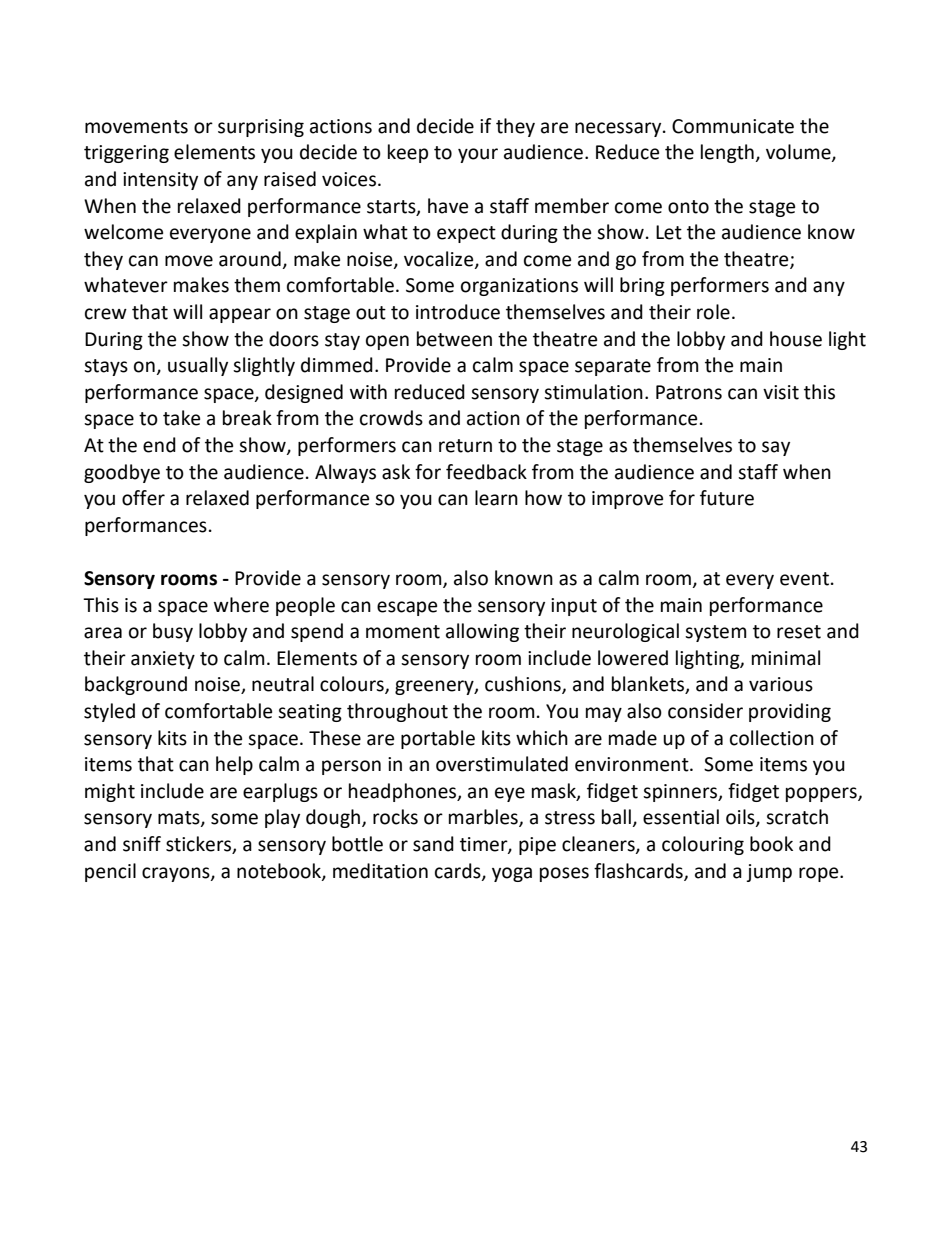 Image resolution: width=952 pixels, height=1233 pixels. Describe the element at coordinates (496, 498) in the screenshot. I see `learn` at that location.
